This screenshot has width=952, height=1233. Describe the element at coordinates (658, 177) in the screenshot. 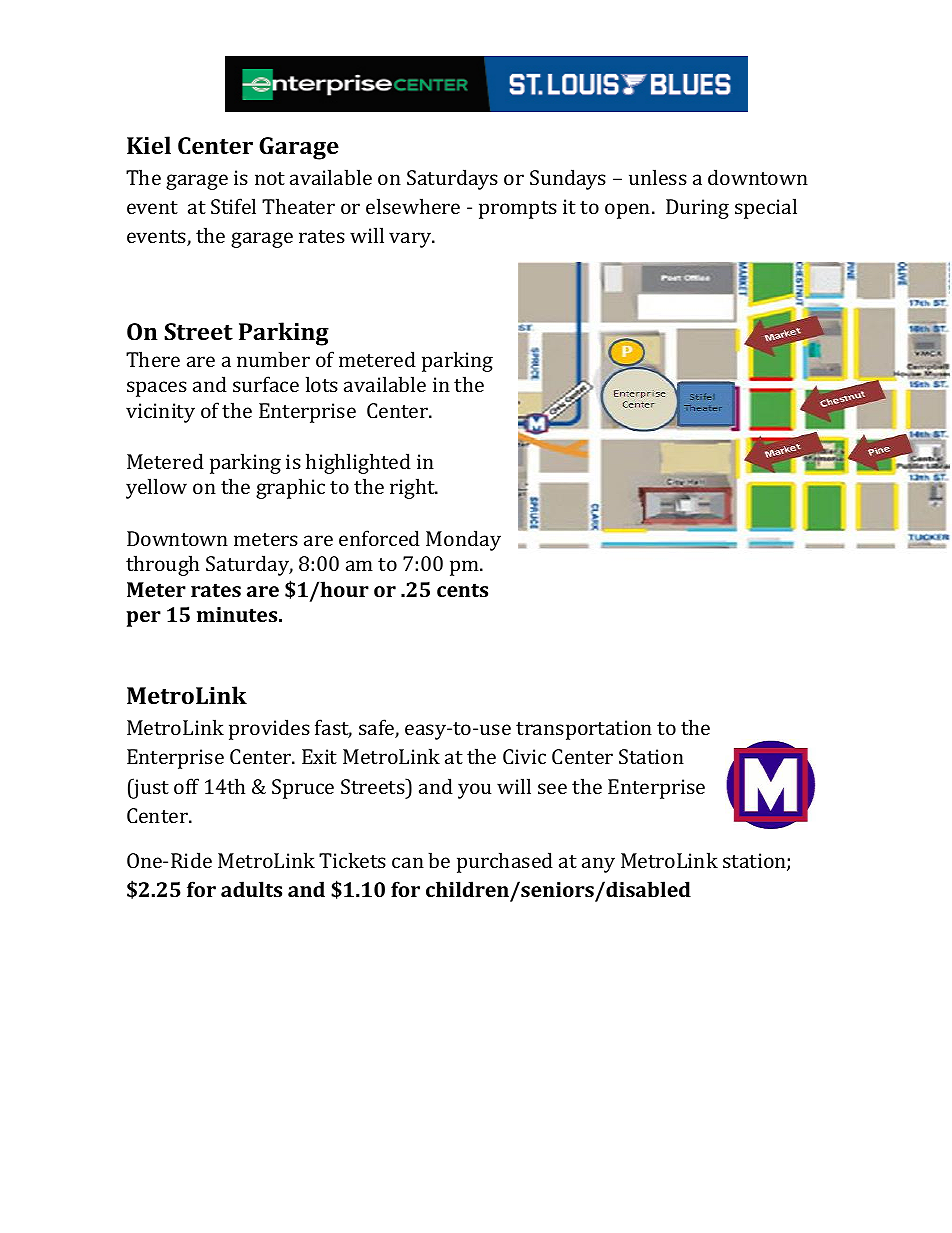

I see `unless` at that location.
